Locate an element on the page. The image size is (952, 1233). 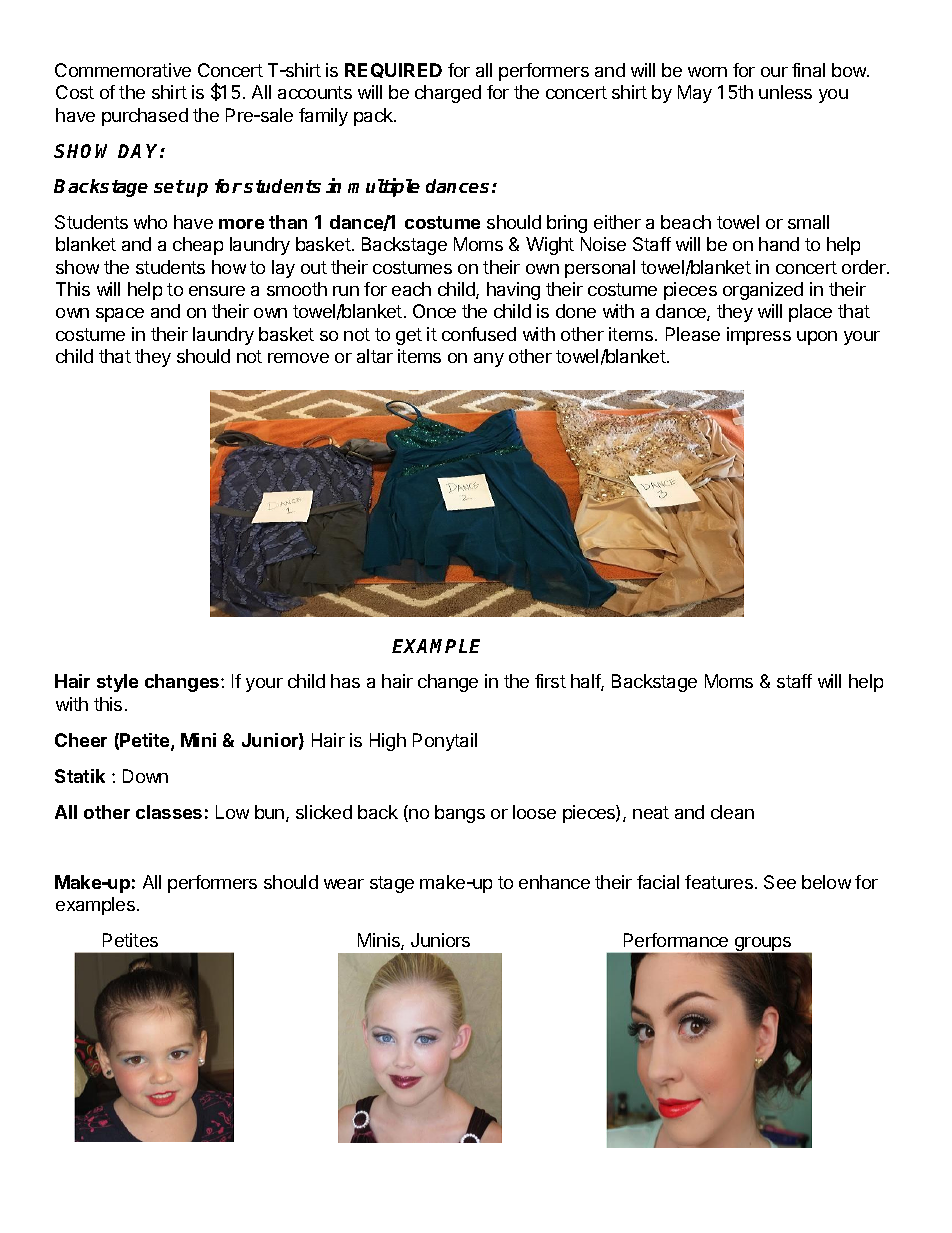
purchased is located at coordinates (145, 117).
